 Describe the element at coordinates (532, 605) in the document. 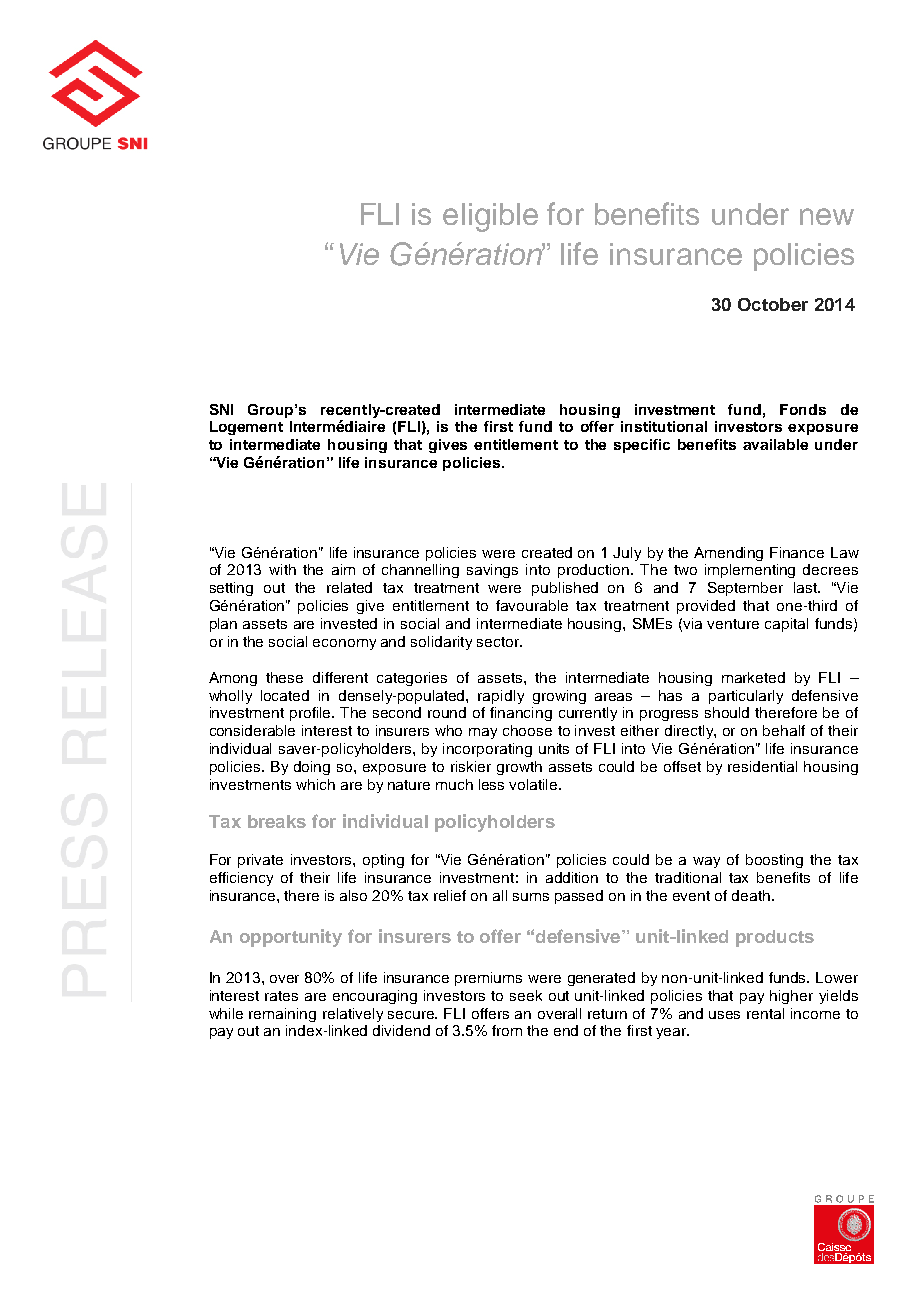

I see `favourable` at that location.
